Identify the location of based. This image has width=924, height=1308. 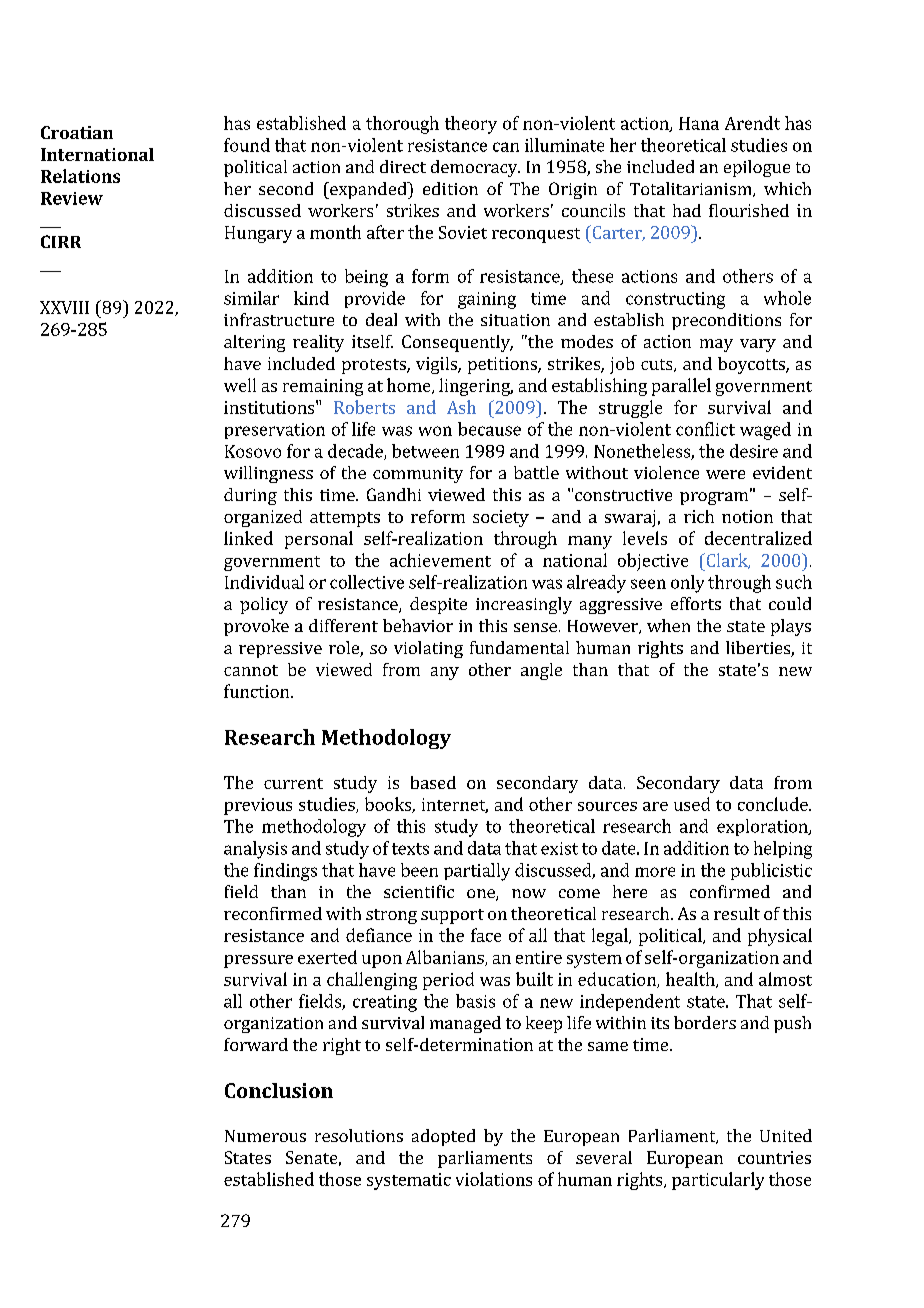
(433, 782).
